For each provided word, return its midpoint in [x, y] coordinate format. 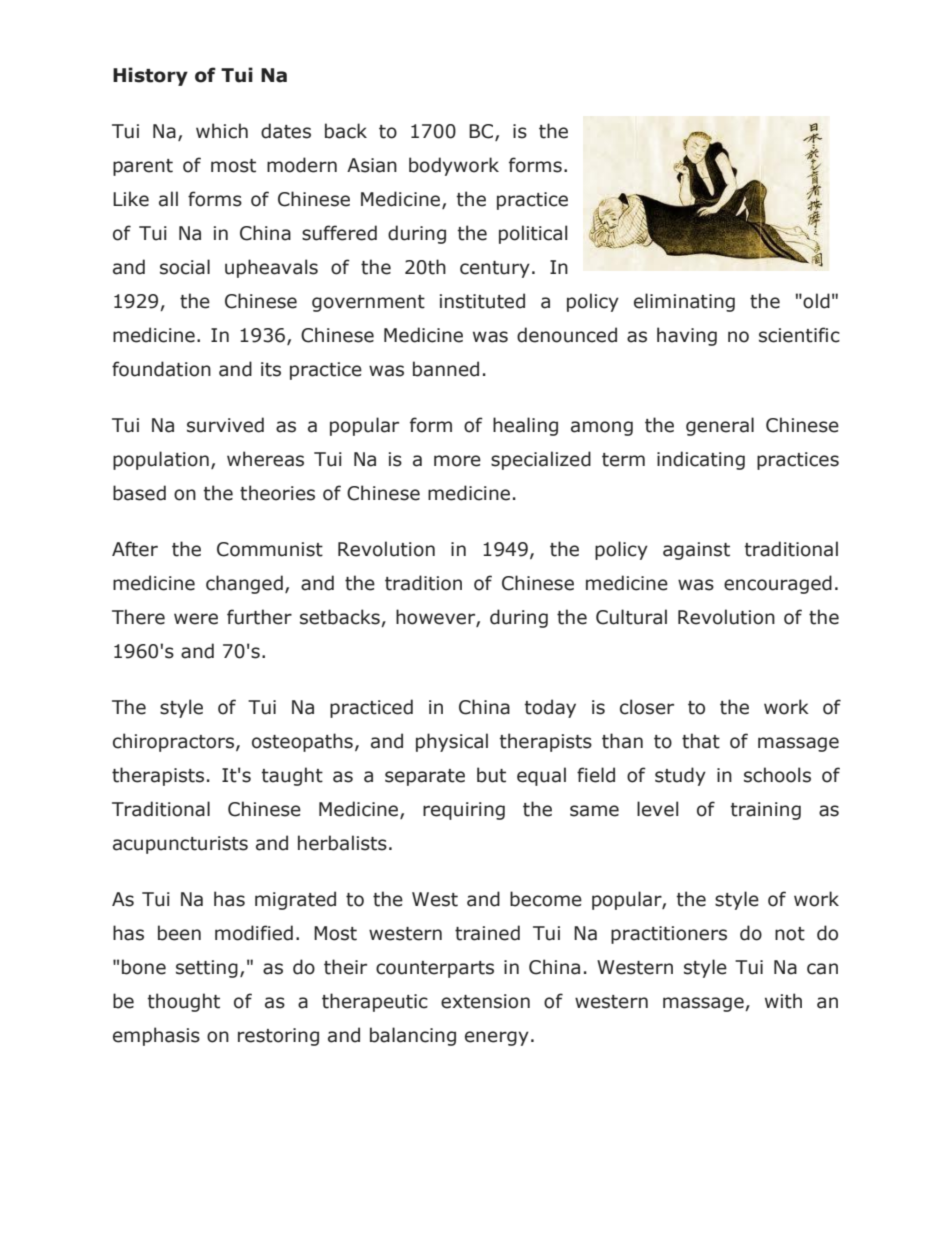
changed [244, 584]
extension [485, 1001]
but [491, 775]
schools [777, 775]
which [222, 131]
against [696, 551]
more [457, 461]
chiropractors [173, 742]
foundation [161, 369]
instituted [482, 301]
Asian [372, 165]
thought [183, 1002]
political [533, 234]
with [783, 1001]
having [687, 336]
